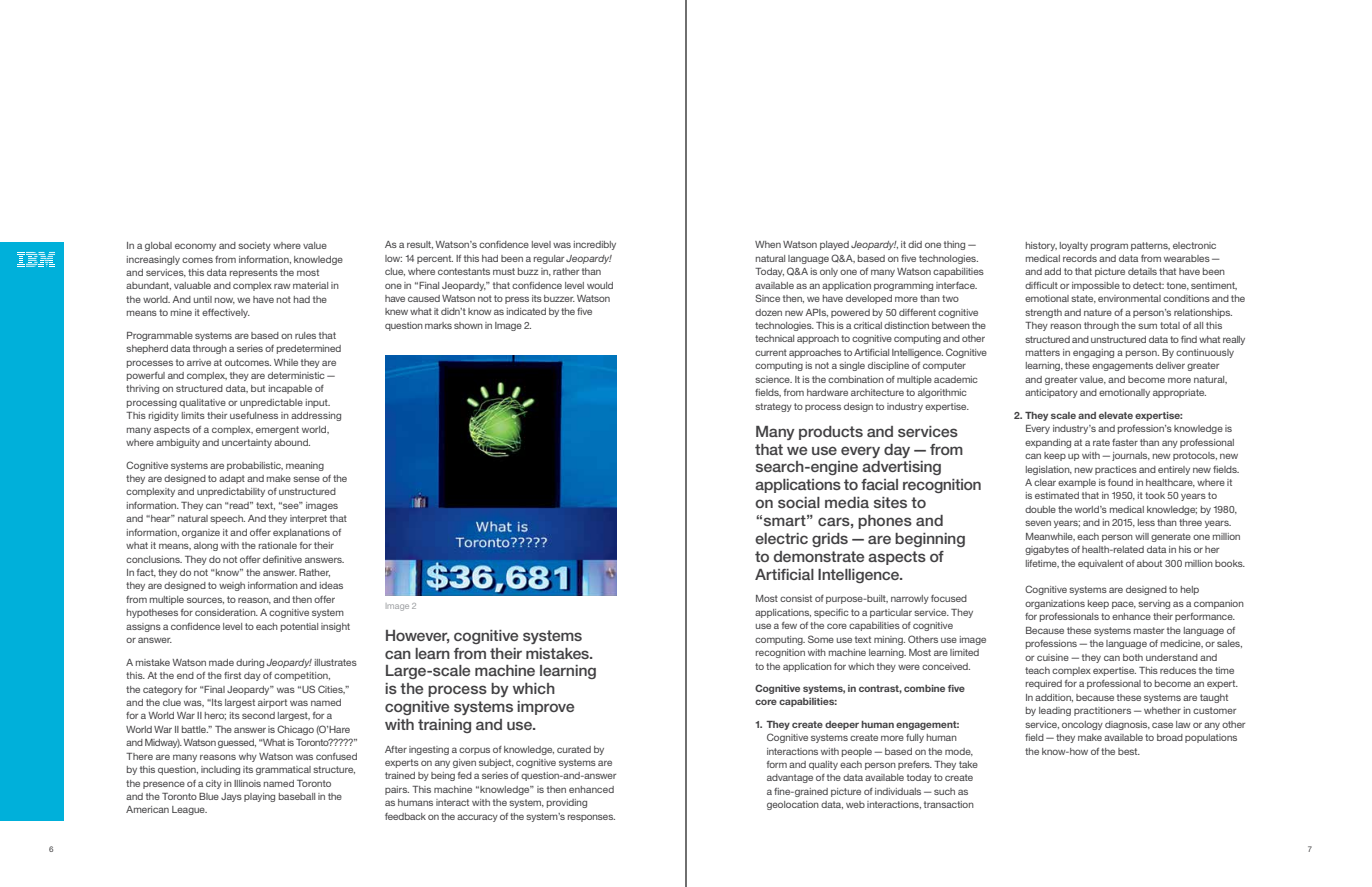 This page has width=1372, height=887. What do you see at coordinates (1125, 442) in the page?
I see `faster` at bounding box center [1125, 442].
